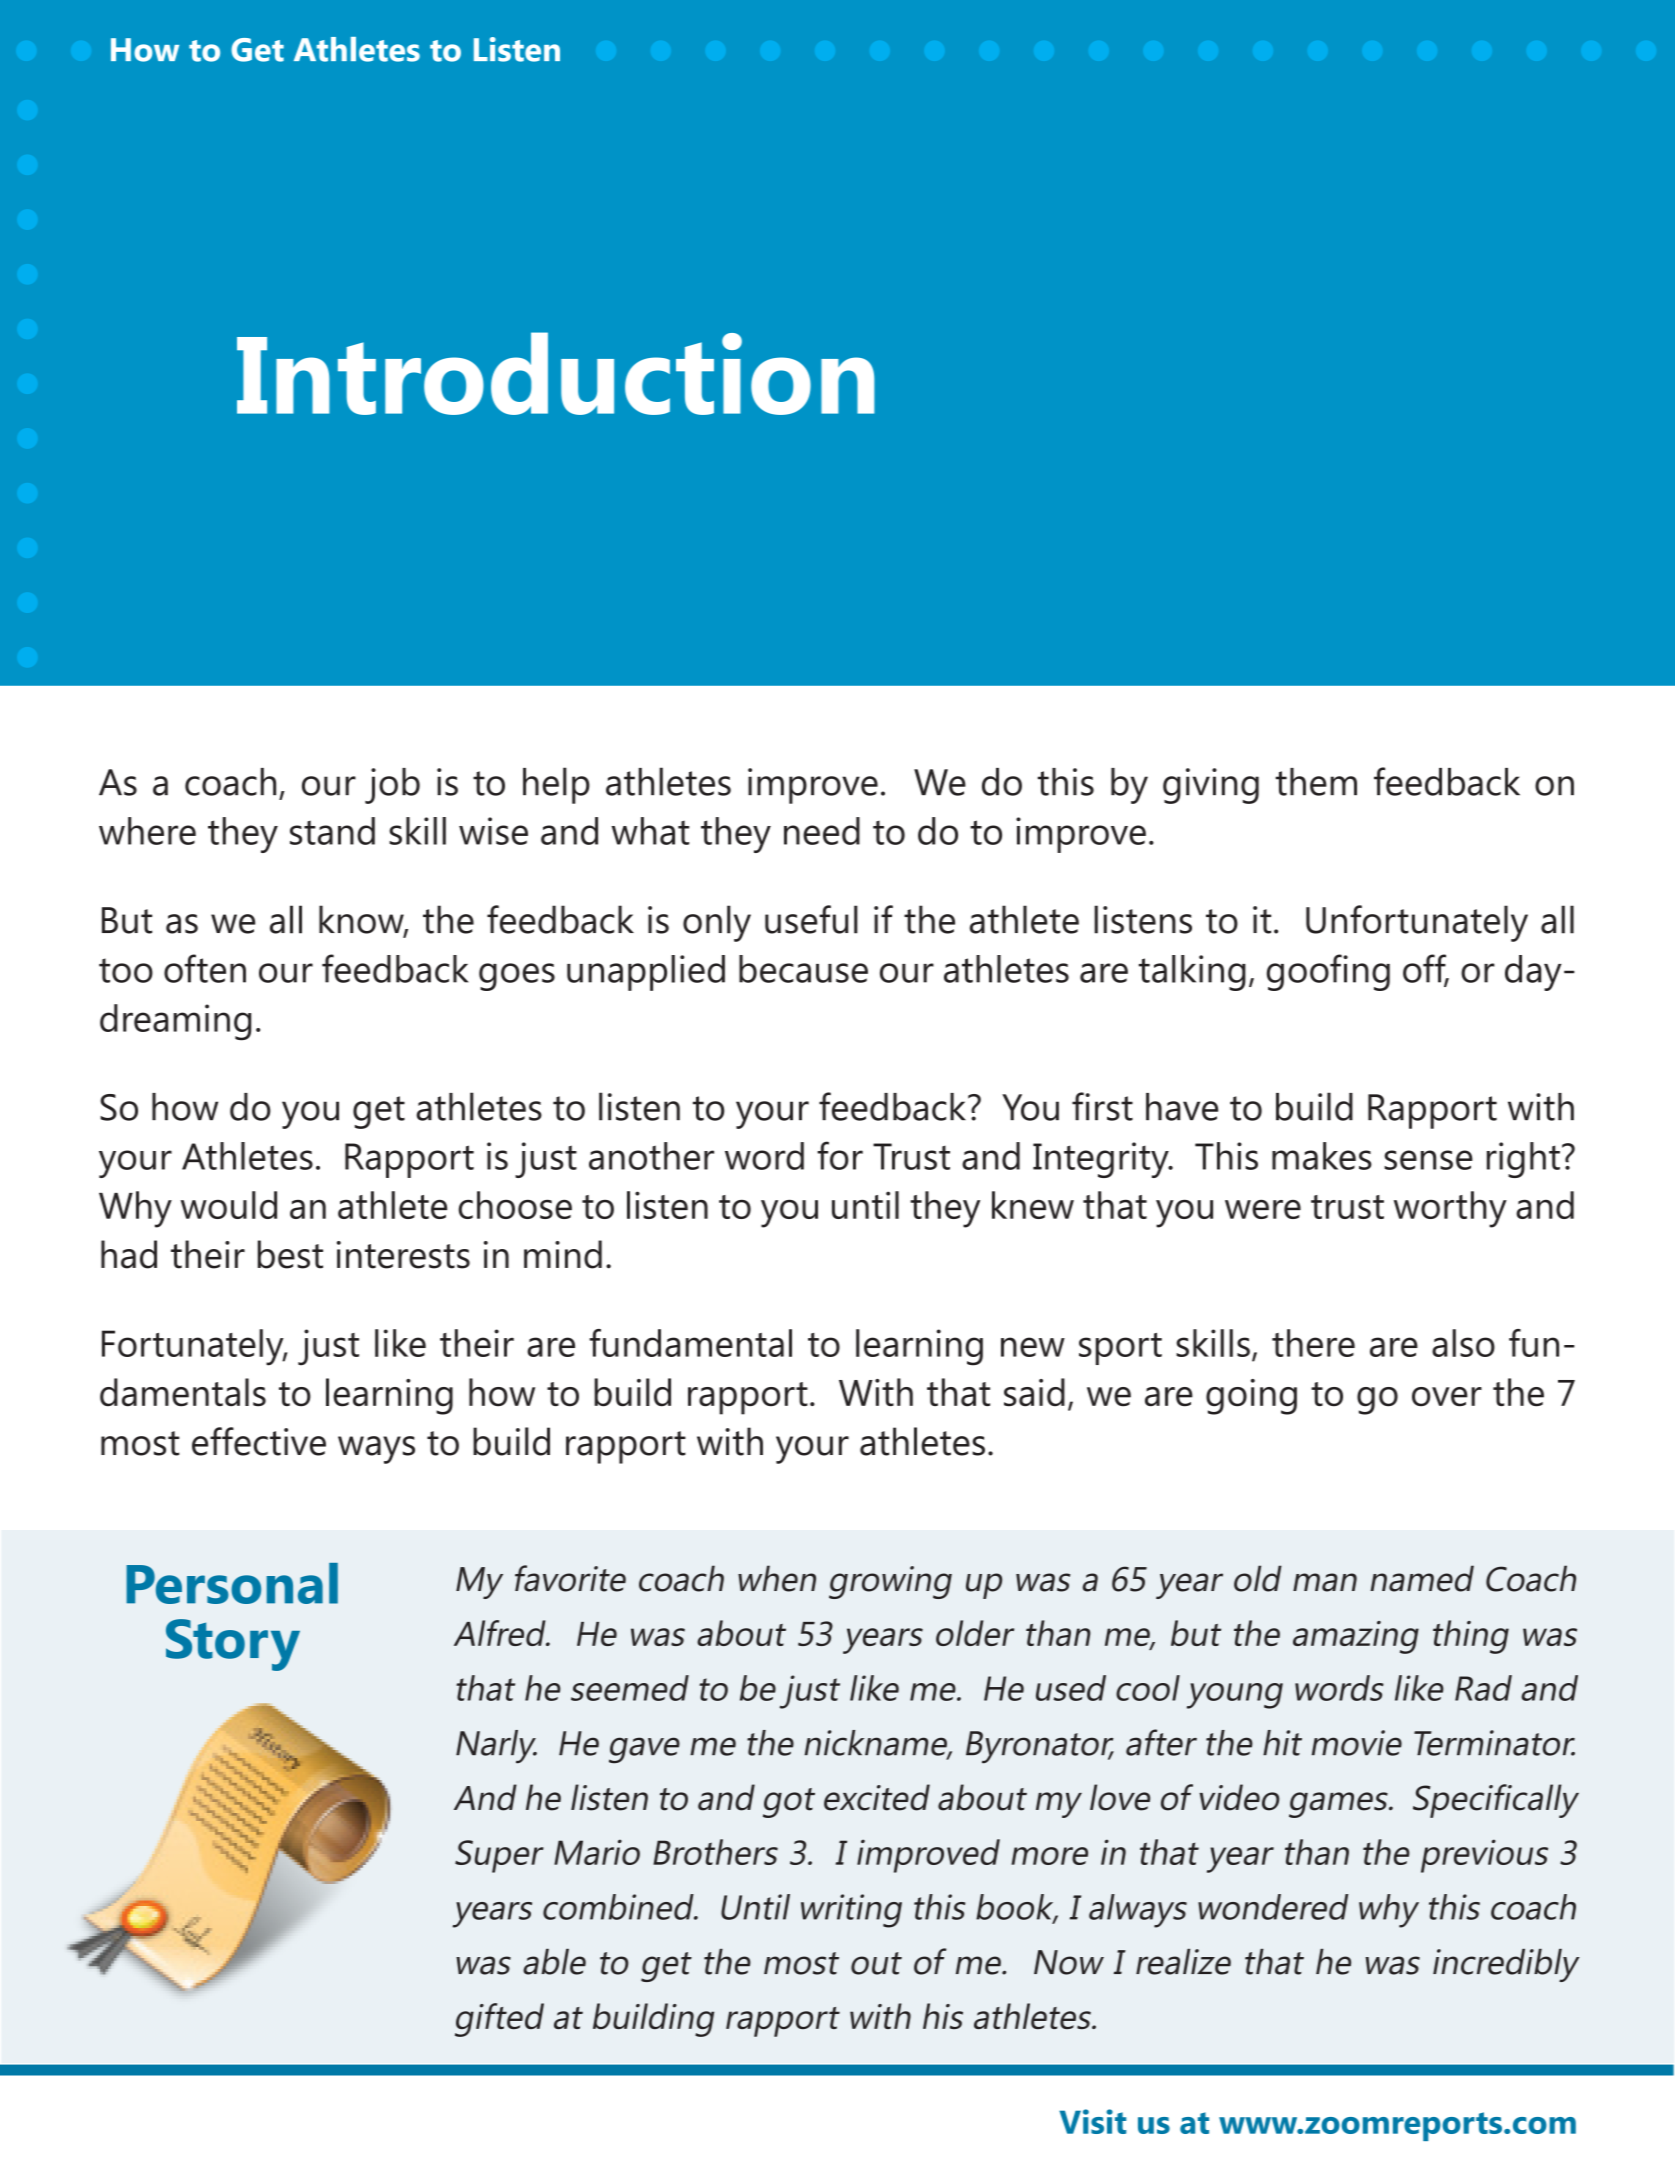 This screenshot has width=1675, height=2167. What do you see at coordinates (1447, 1397) in the screenshot?
I see `over` at bounding box center [1447, 1397].
